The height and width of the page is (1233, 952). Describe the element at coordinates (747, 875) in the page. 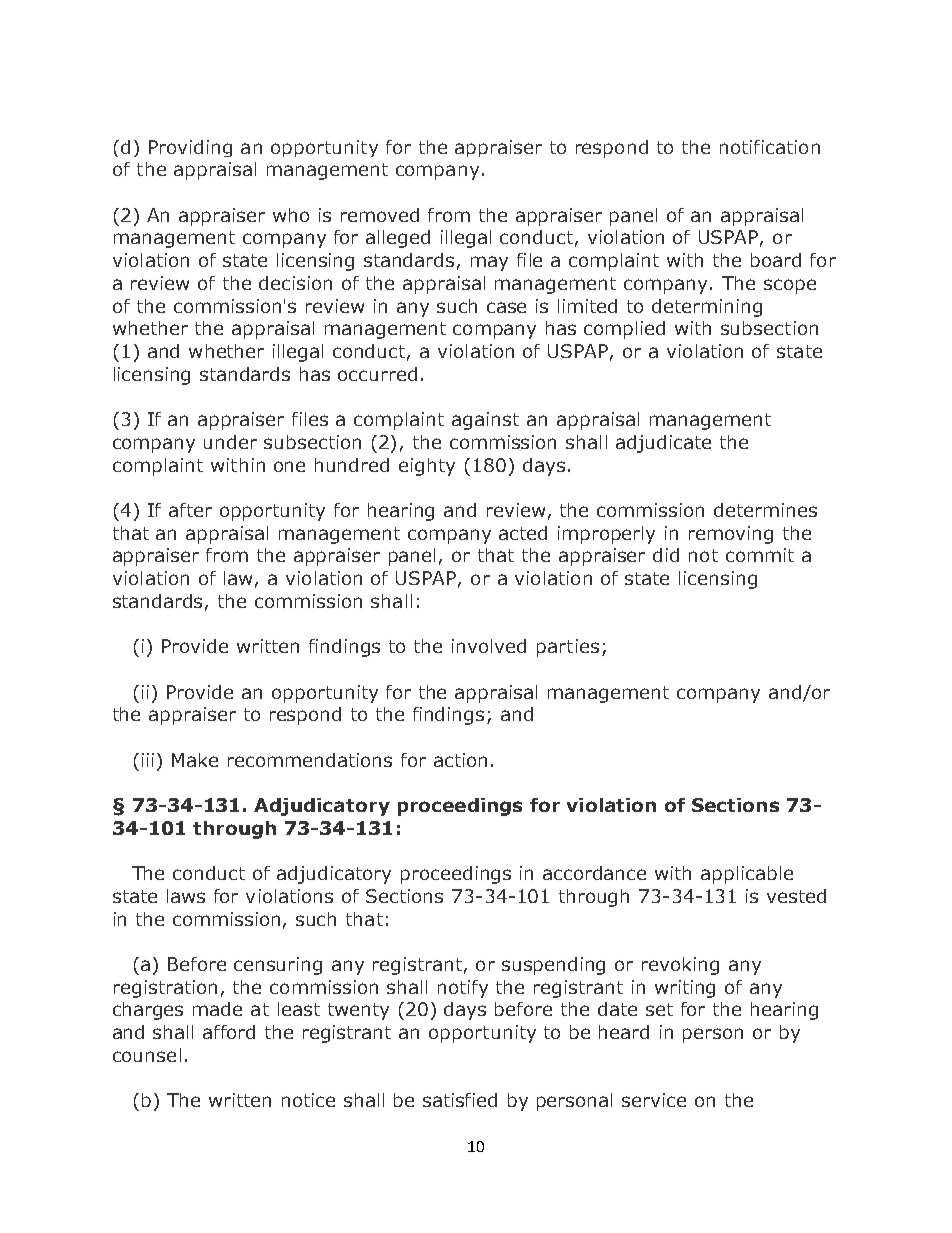

I see `applicable` at that location.
